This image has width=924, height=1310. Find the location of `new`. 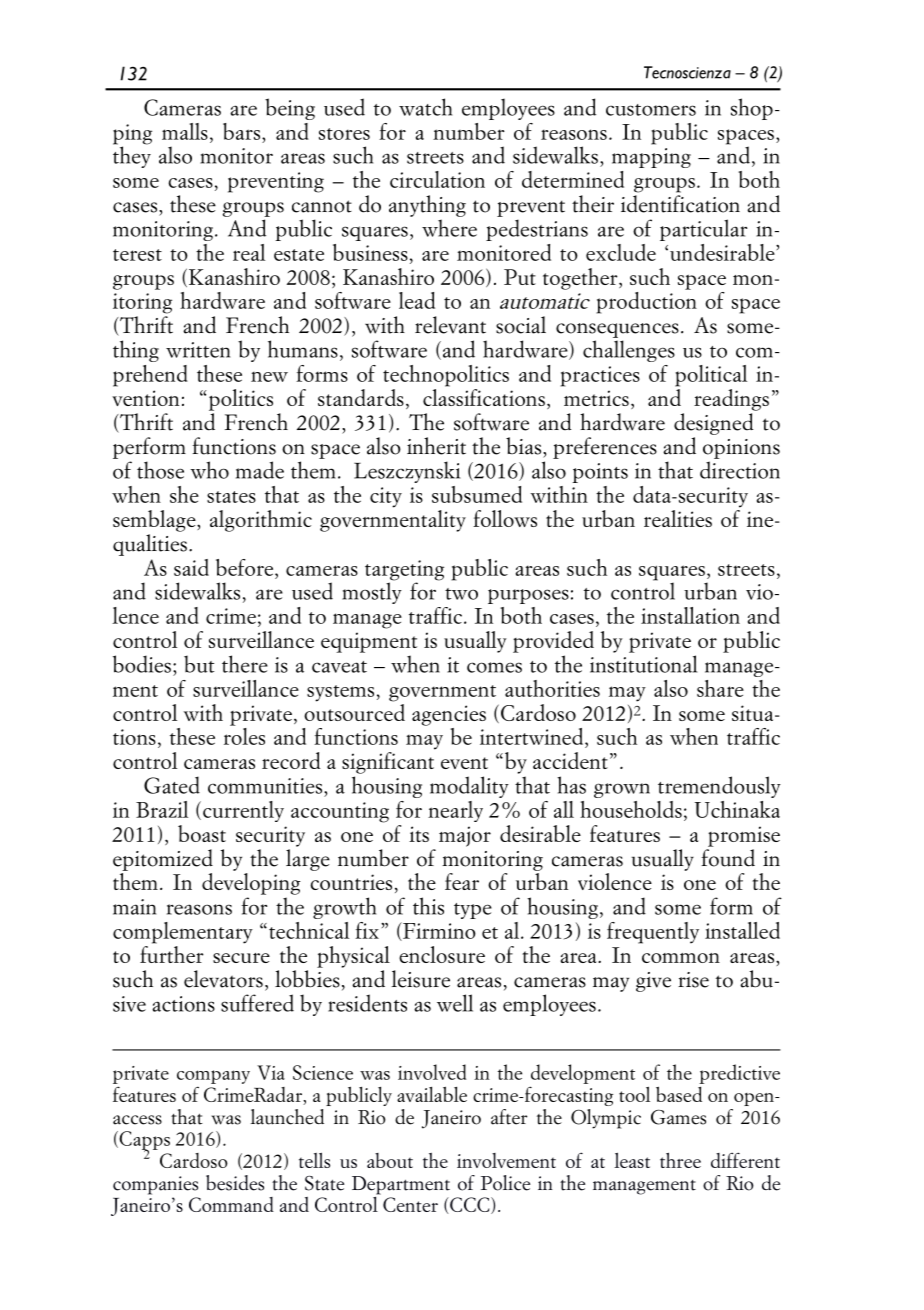

new is located at coordinates (269, 377).
